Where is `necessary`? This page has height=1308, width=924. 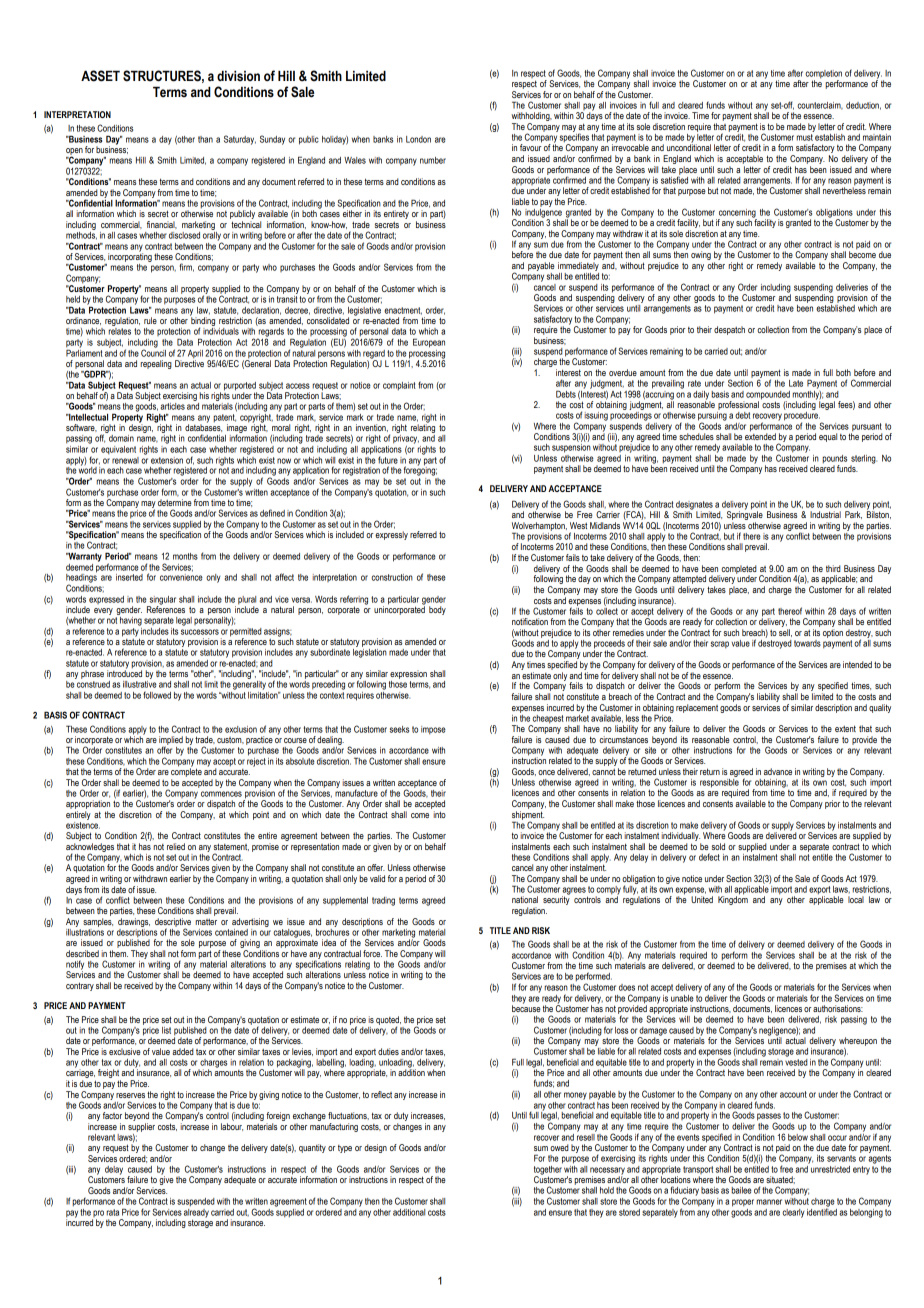 necessary is located at coordinates (607, 1172).
